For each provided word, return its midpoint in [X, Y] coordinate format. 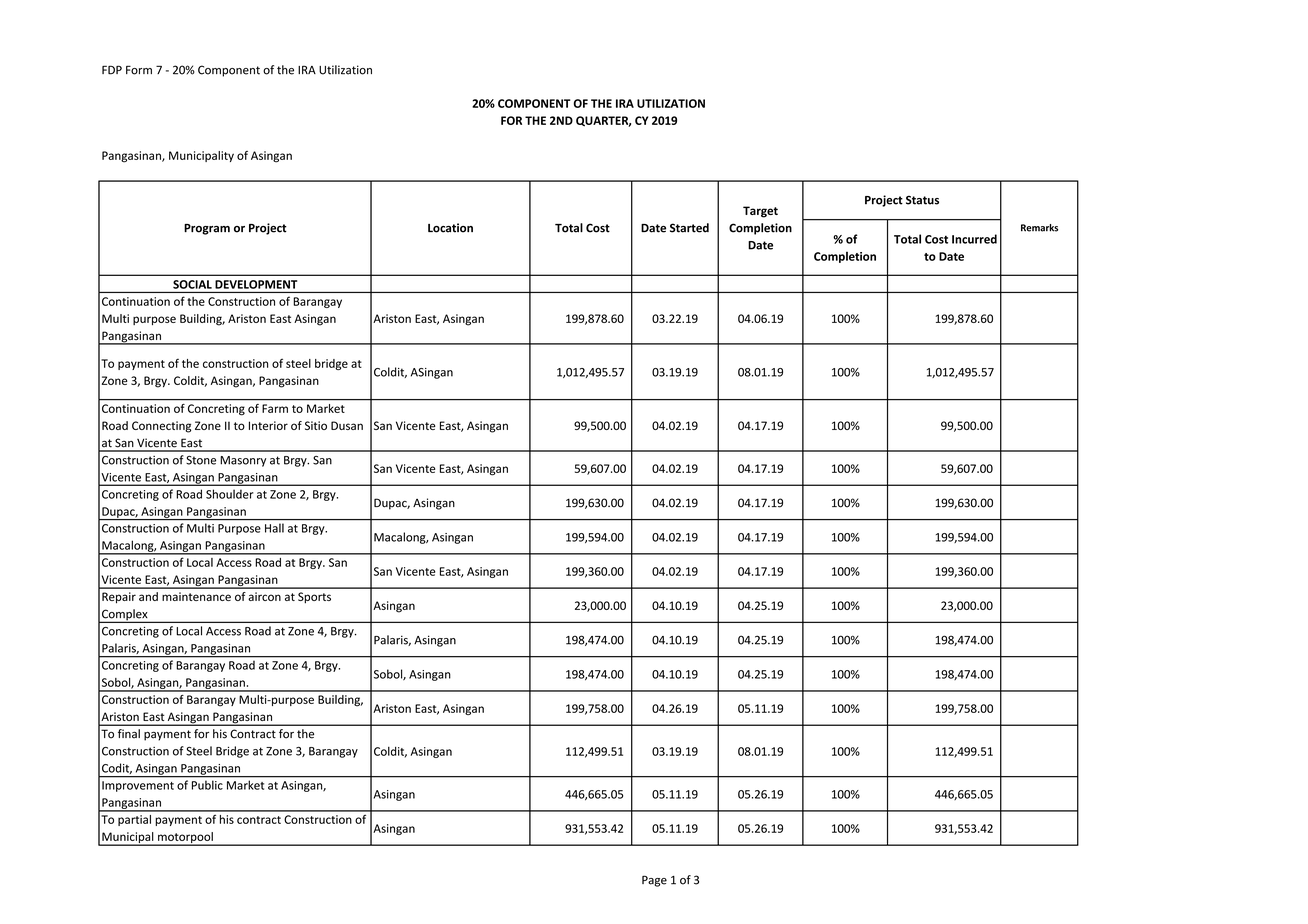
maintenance [196, 596]
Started [689, 228]
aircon [264, 596]
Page [654, 881]
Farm [275, 408]
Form [139, 70]
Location [450, 228]
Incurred [974, 239]
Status [922, 200]
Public [207, 785]
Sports [314, 598]
